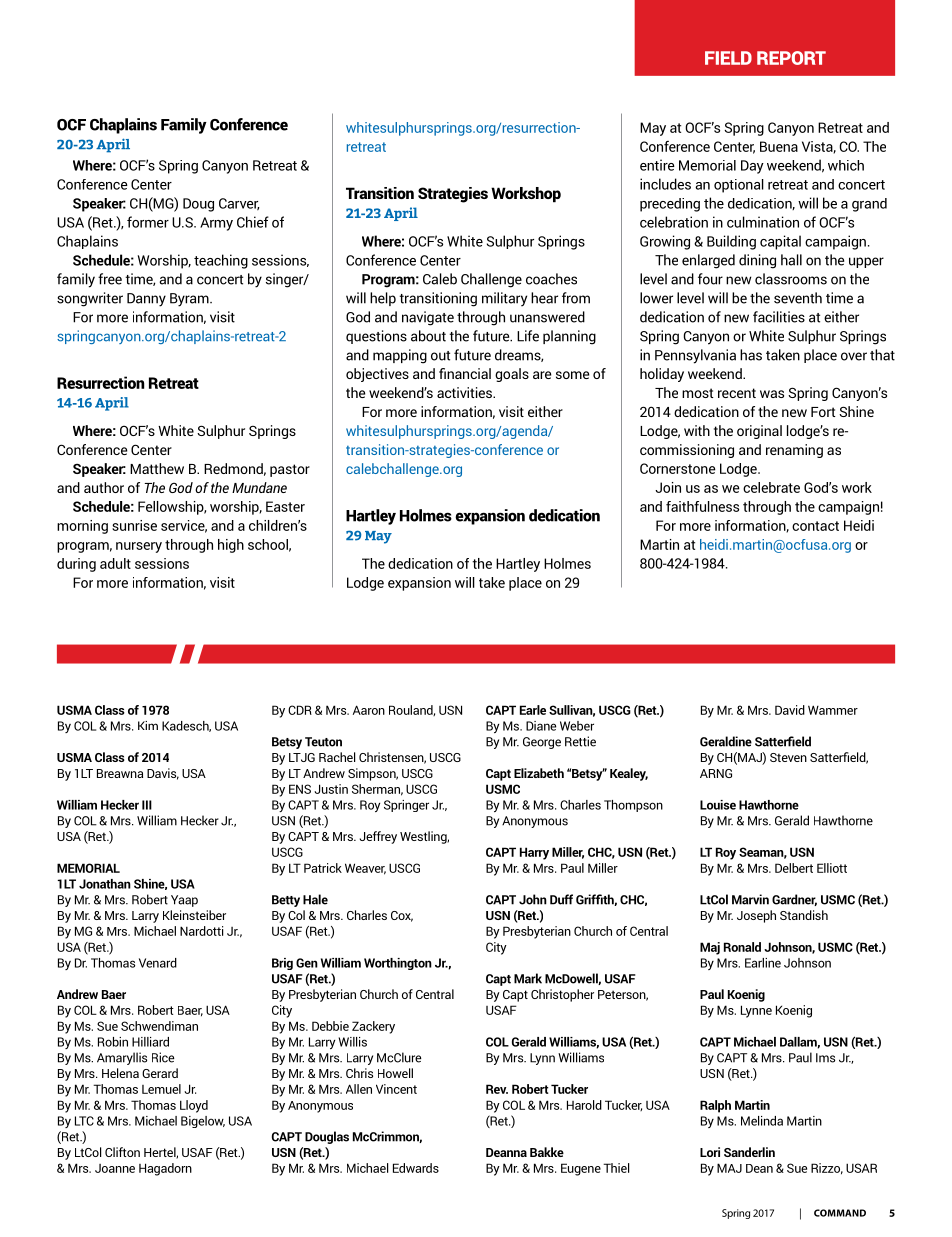 The width and height of the document is (952, 1237). Describe the element at coordinates (791, 58) in the document. I see `report` at that location.
